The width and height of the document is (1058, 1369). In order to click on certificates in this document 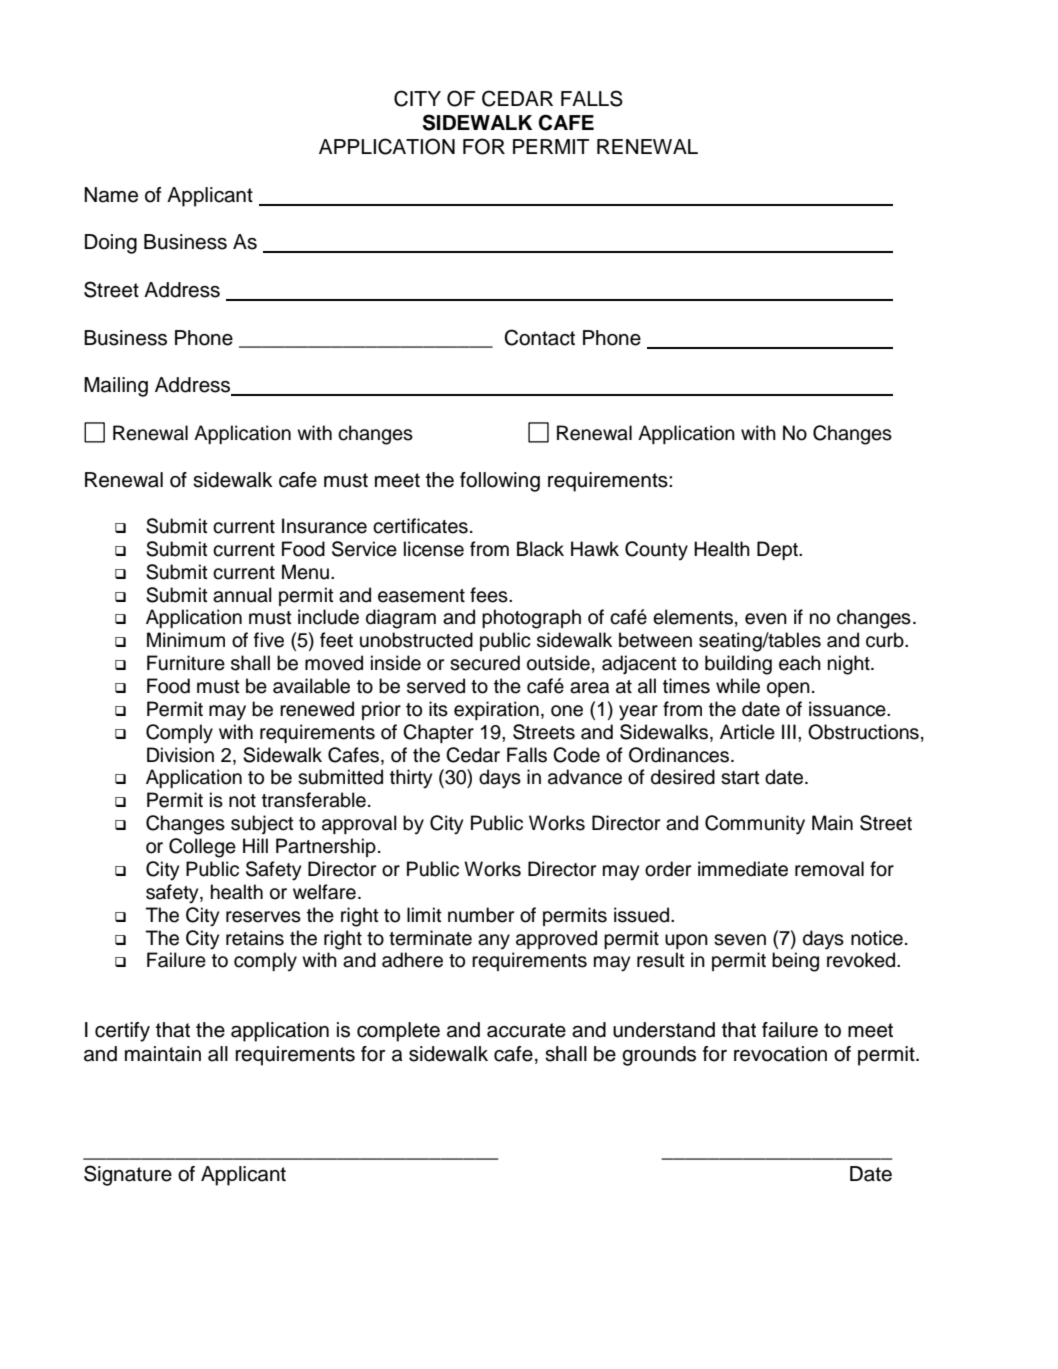, I will do `click(420, 526)`.
